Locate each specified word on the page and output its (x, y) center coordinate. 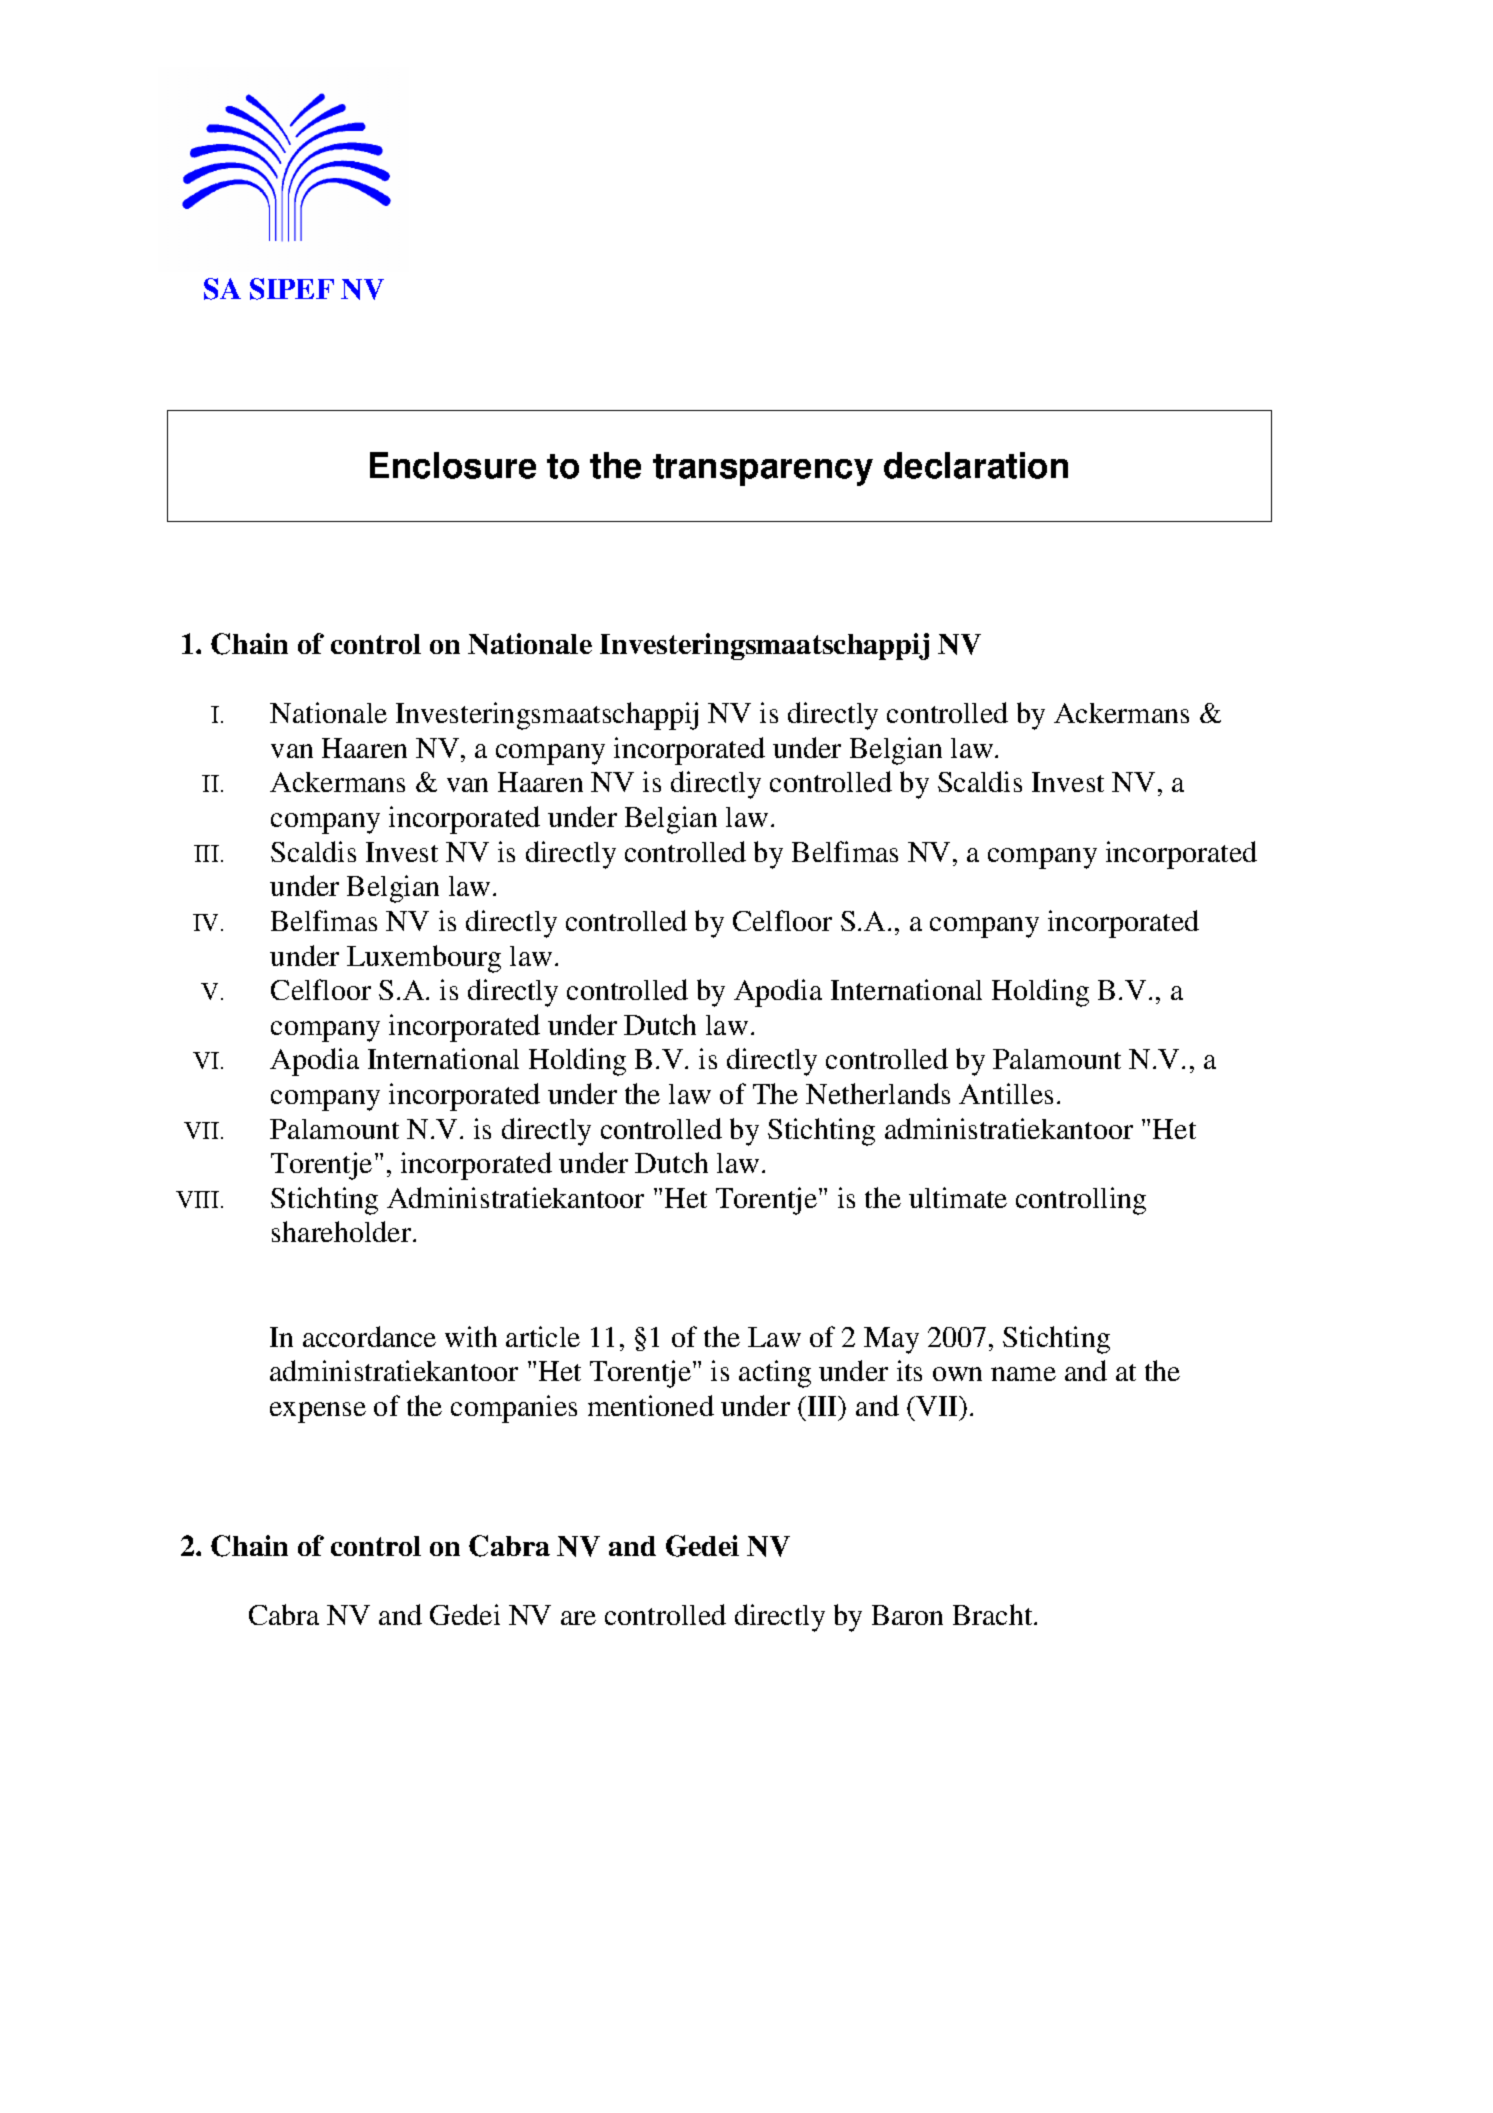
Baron (907, 1615)
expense (318, 1412)
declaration (976, 465)
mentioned (651, 1405)
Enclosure (453, 465)
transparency (763, 470)
